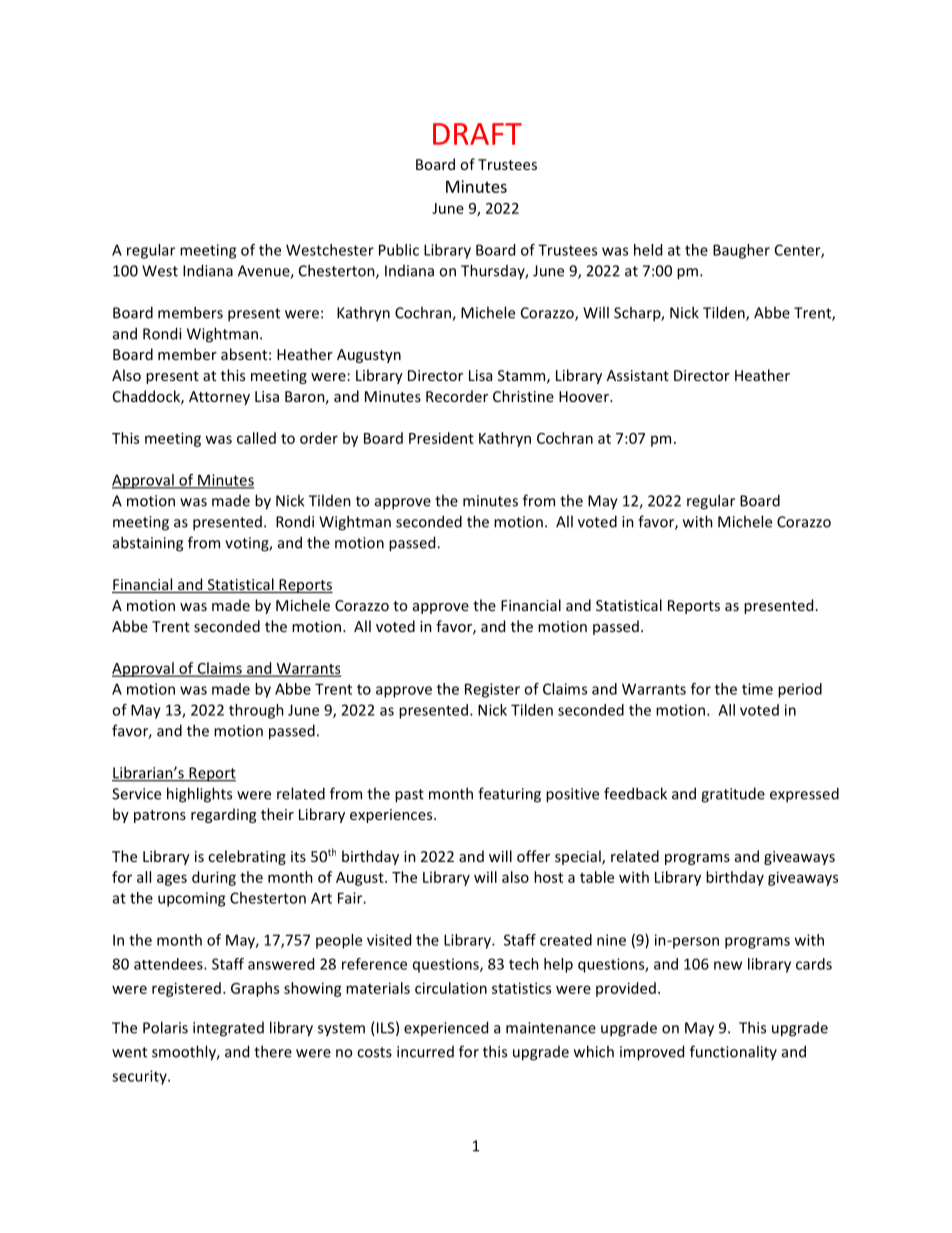  I want to click on held, so click(648, 250).
